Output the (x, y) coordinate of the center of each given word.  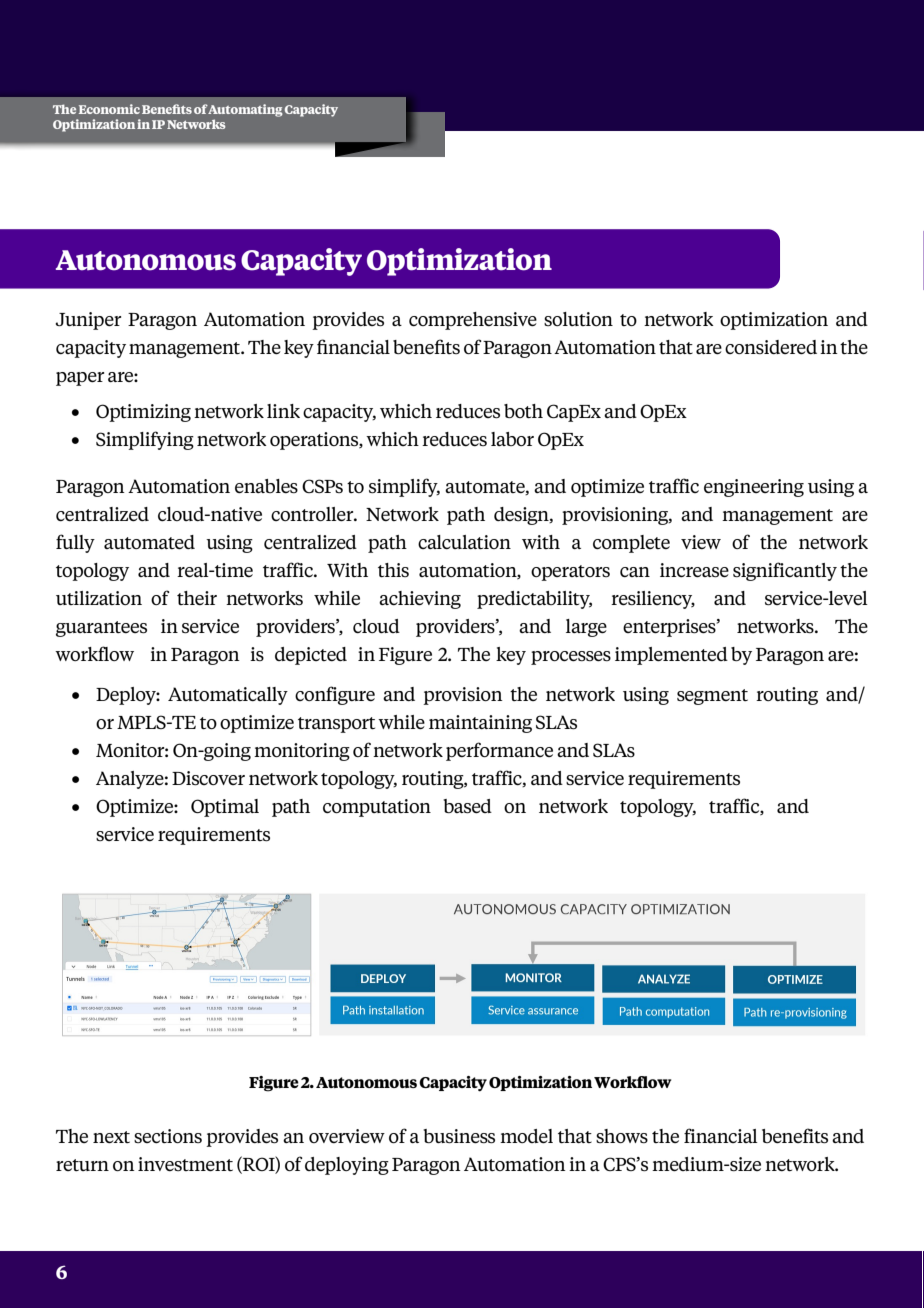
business (459, 1136)
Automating (245, 110)
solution (578, 319)
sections (168, 1136)
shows (622, 1136)
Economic (109, 109)
